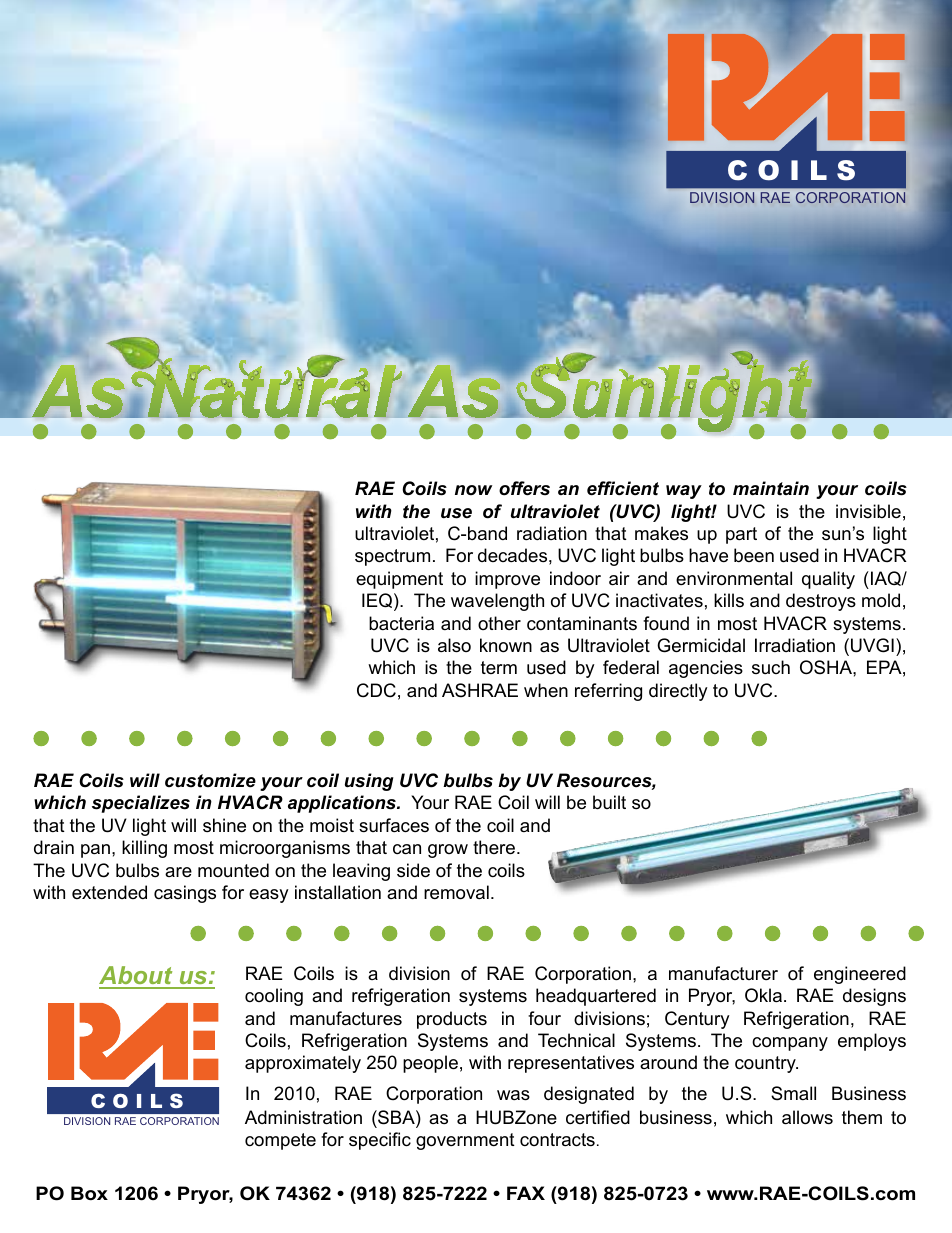 The image size is (952, 1233). What do you see at coordinates (494, 847) in the screenshot?
I see `there` at bounding box center [494, 847].
